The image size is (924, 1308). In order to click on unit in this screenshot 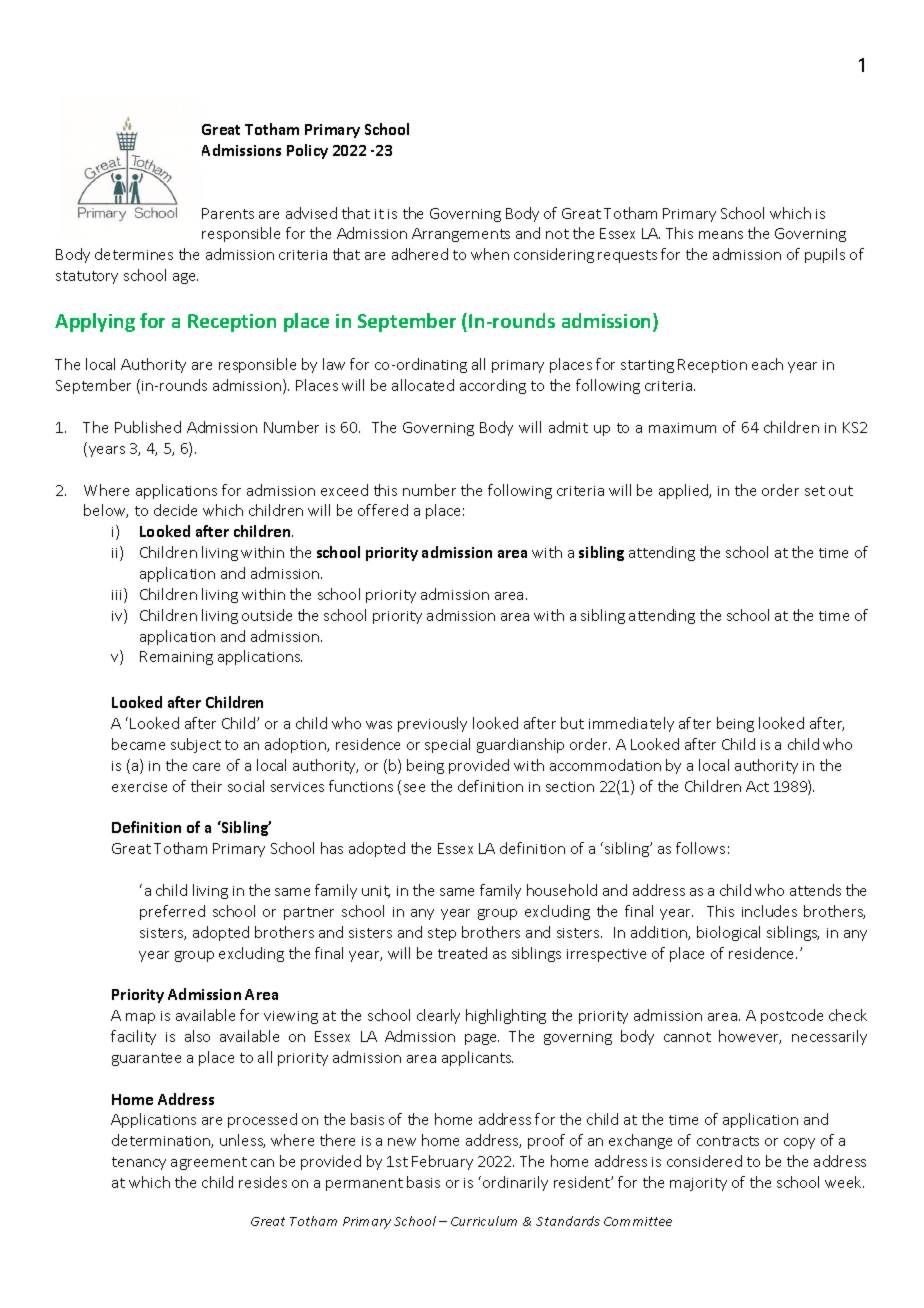, I will do `click(376, 892)`.
